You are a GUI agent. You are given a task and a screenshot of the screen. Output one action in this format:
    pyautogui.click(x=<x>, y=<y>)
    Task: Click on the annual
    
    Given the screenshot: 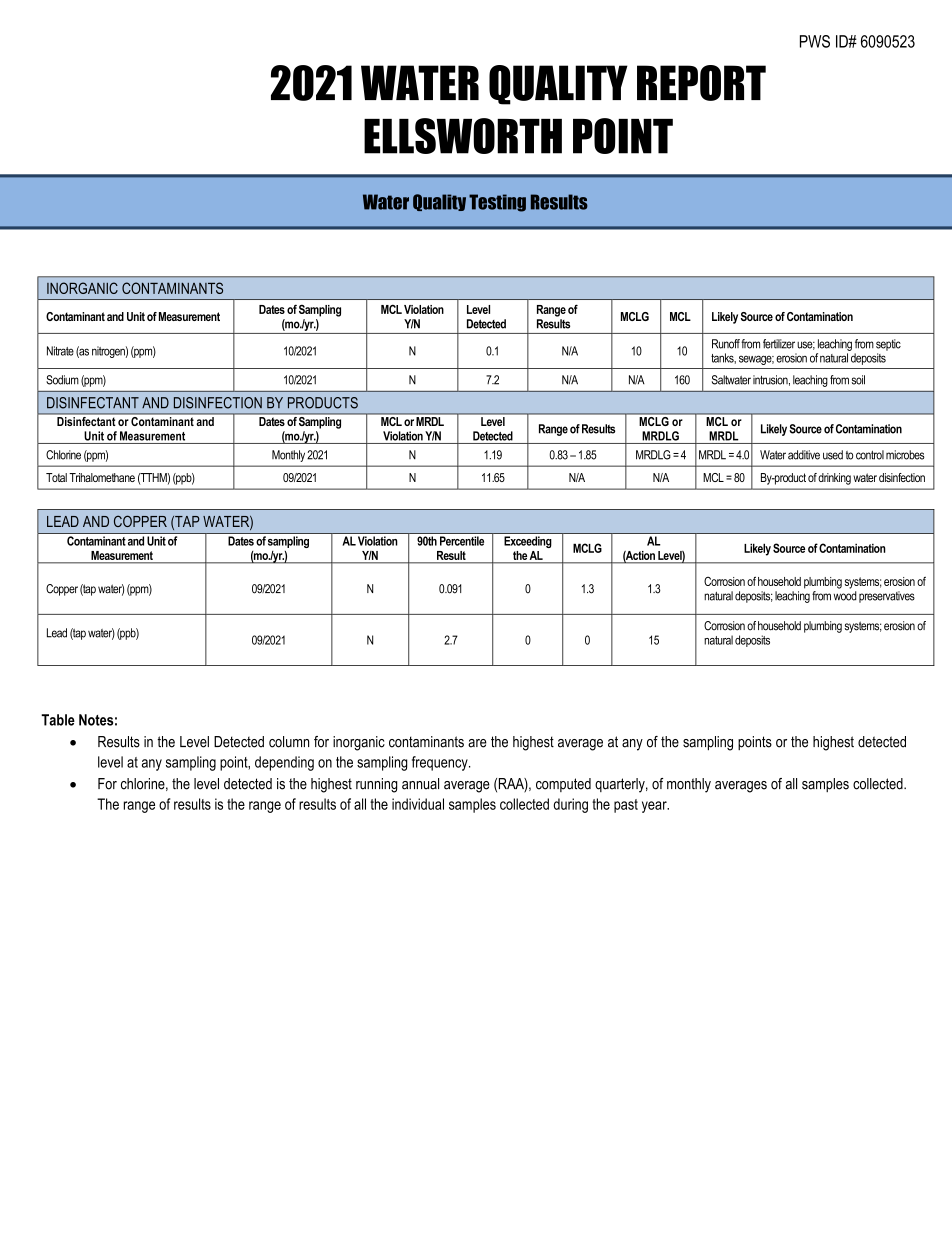 What is the action you would take?
    pyautogui.click(x=420, y=784)
